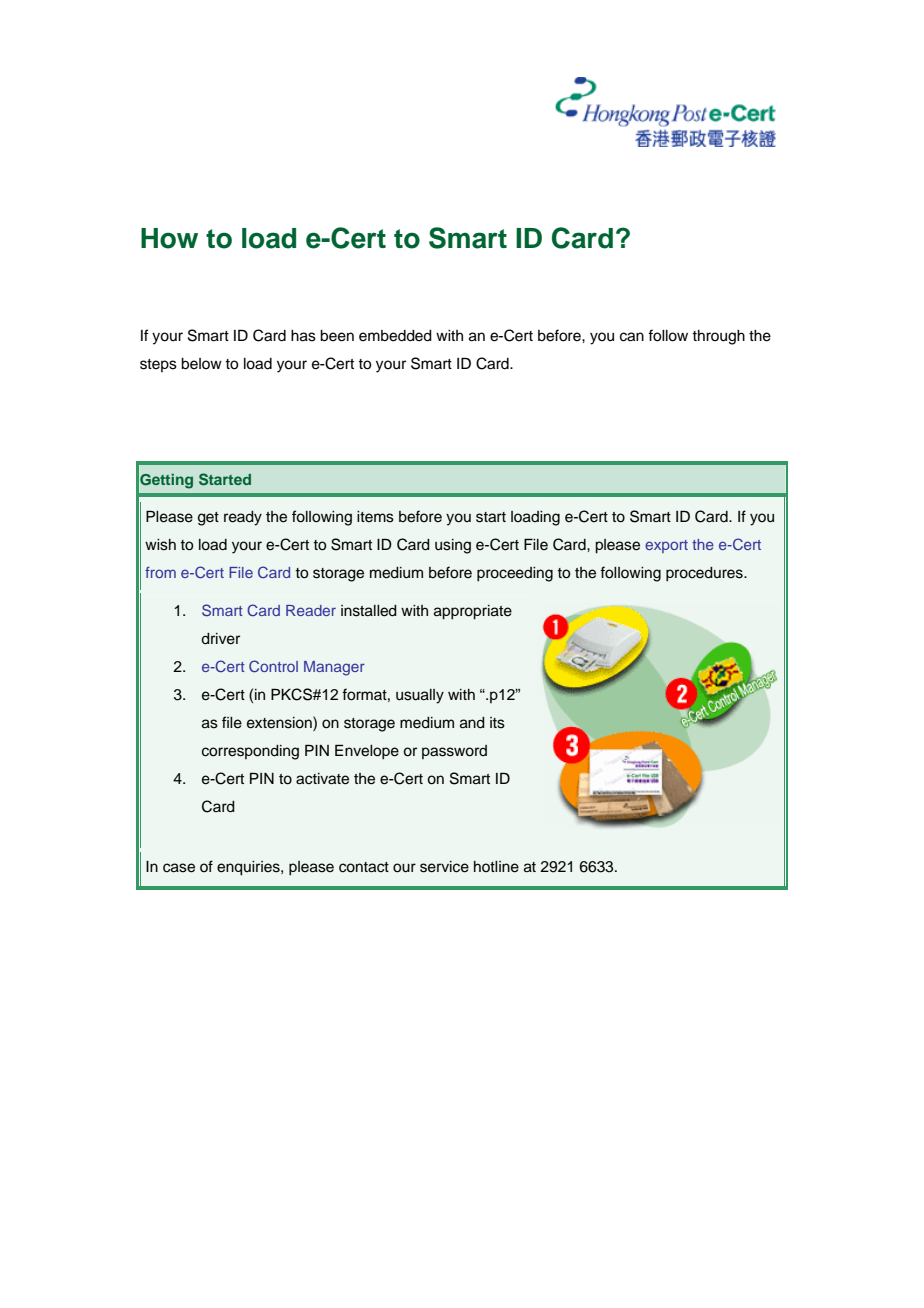 This screenshot has height=1308, width=924. I want to click on using, so click(453, 546).
